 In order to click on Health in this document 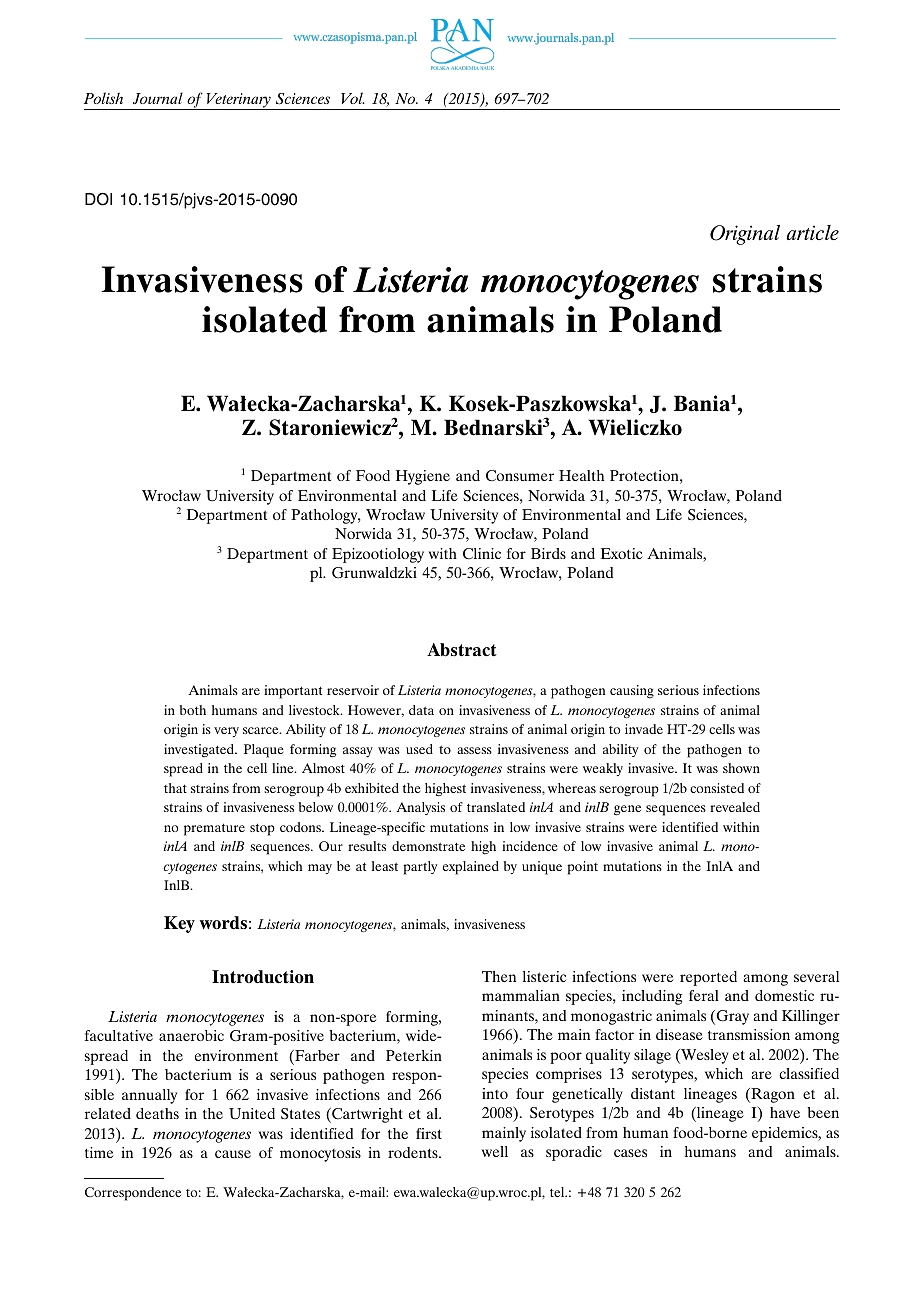, I will do `click(581, 475)`.
